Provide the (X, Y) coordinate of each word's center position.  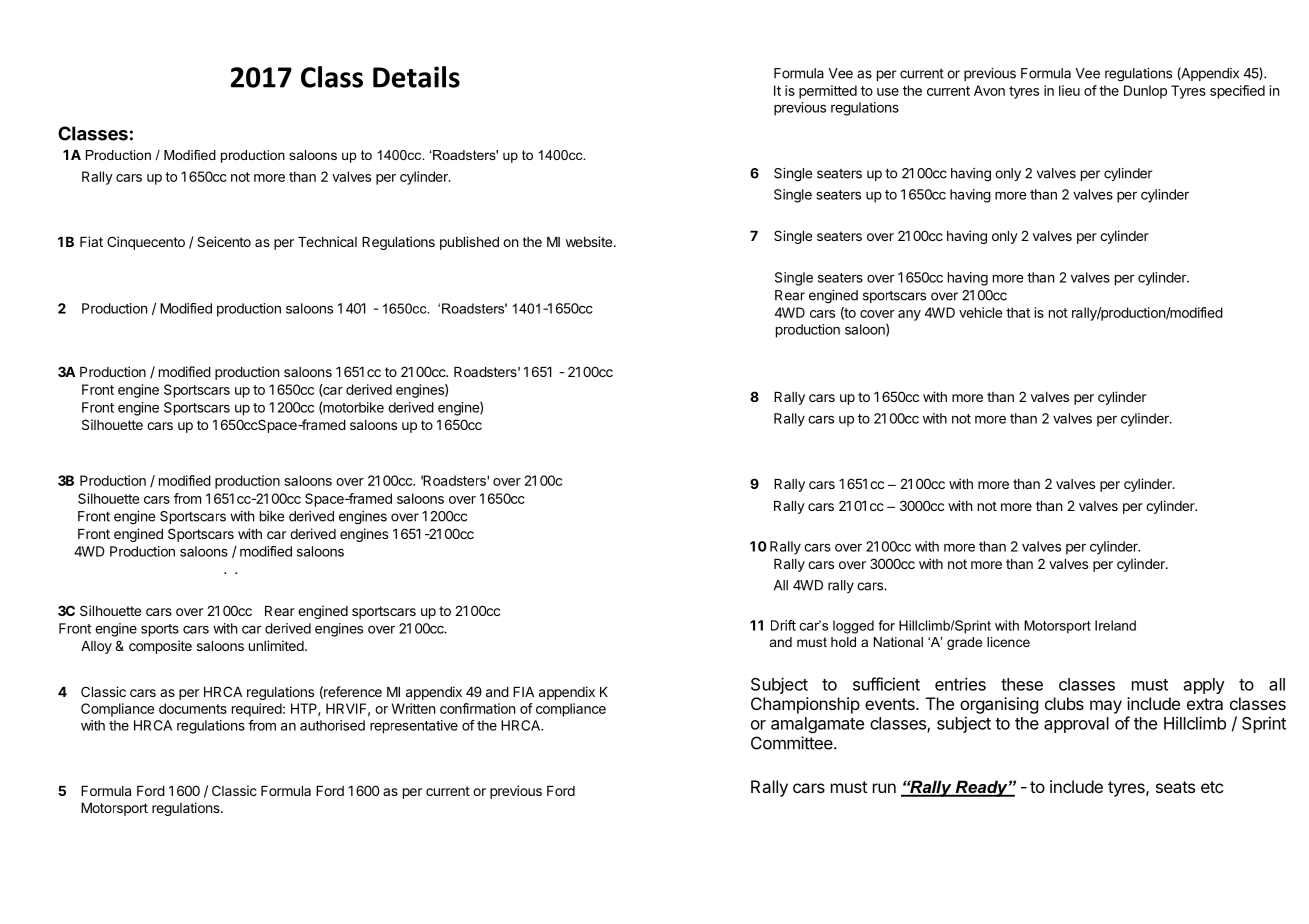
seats (1175, 787)
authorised (332, 725)
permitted (828, 92)
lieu (1069, 90)
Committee (793, 743)
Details (416, 77)
